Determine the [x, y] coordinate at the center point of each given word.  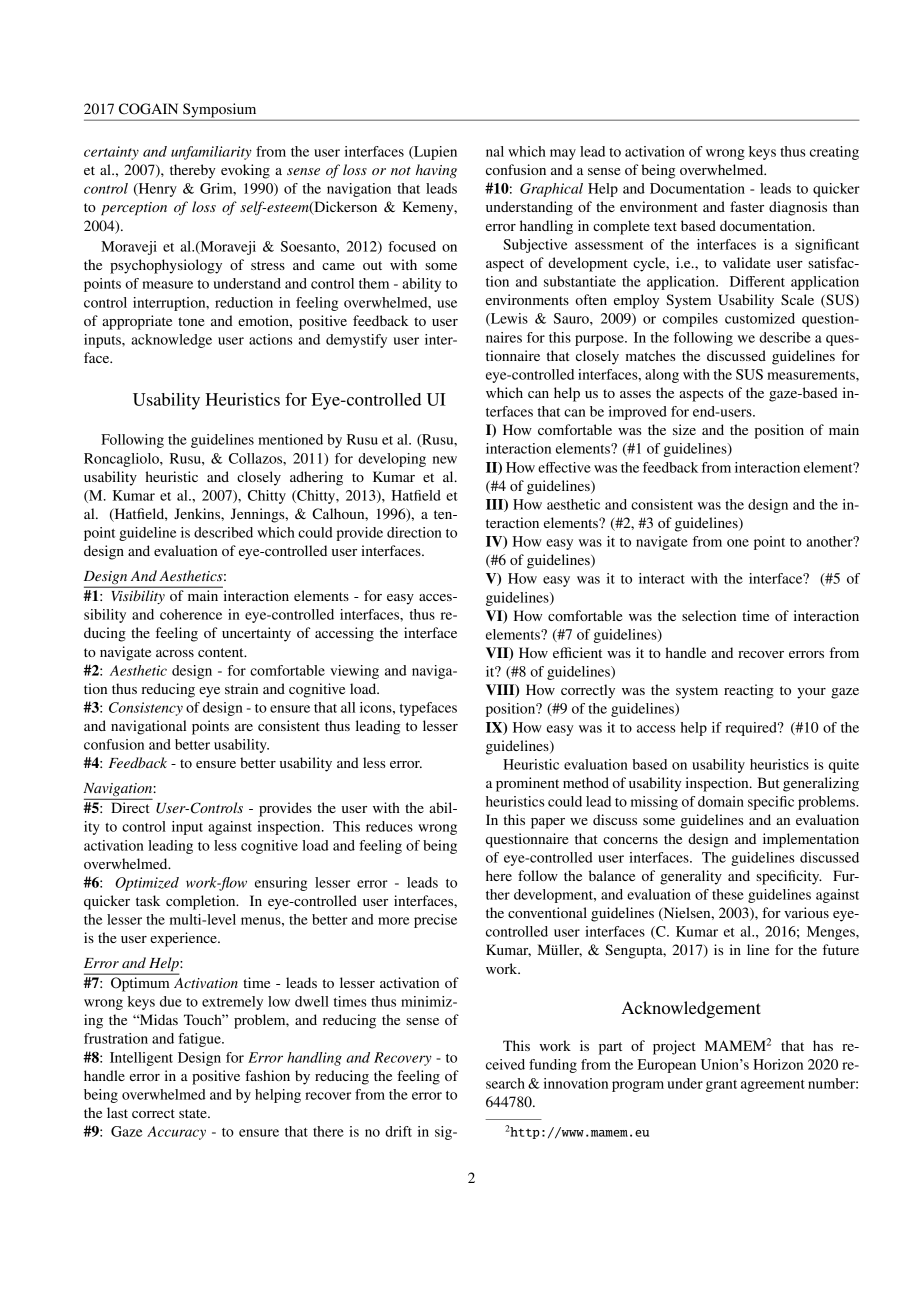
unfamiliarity [211, 153]
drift [398, 1131]
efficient [577, 652]
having [436, 171]
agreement [773, 1086]
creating [834, 153]
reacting [749, 691]
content [222, 652]
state [194, 1113]
